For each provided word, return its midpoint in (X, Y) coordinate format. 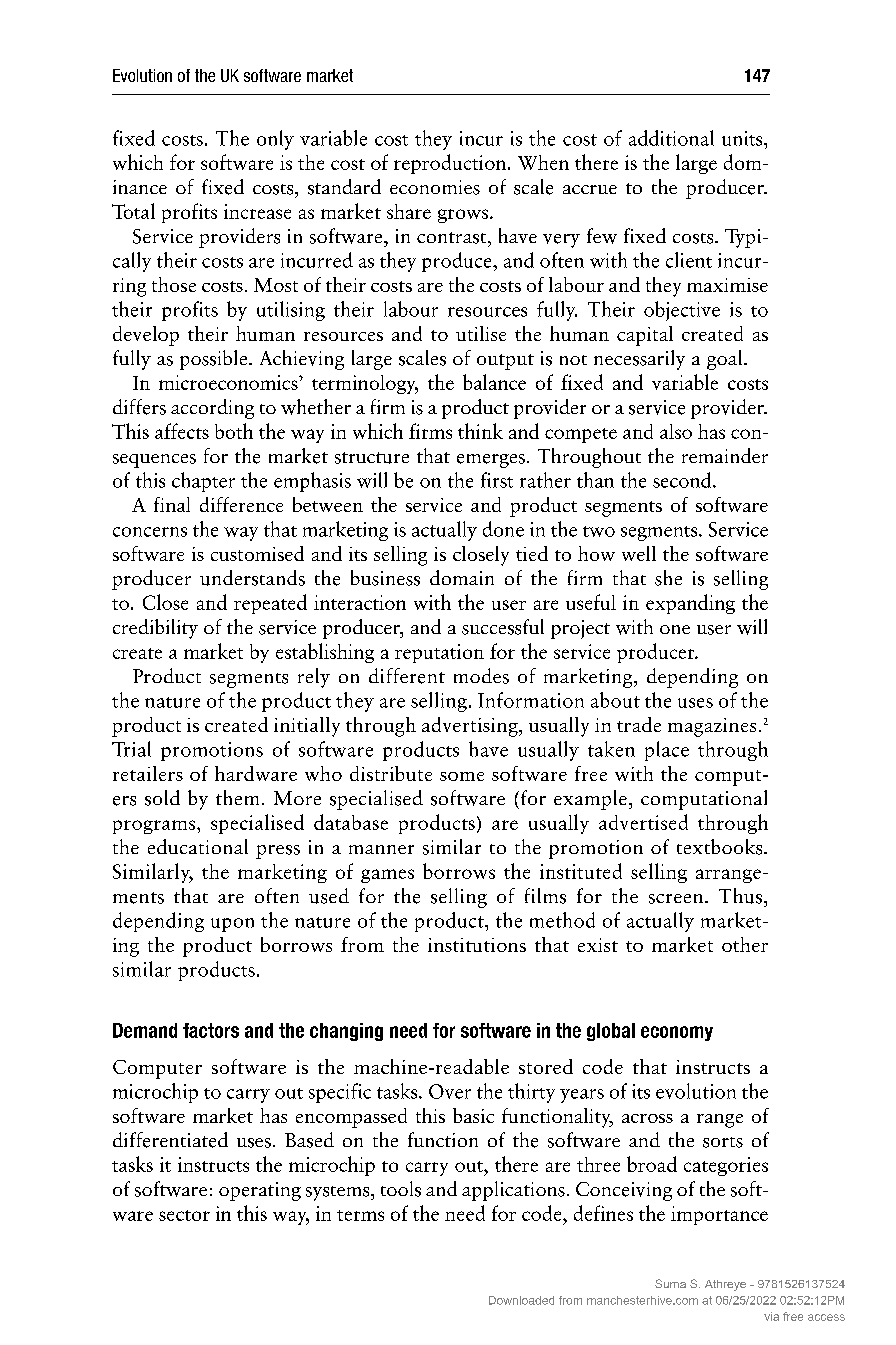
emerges (491, 461)
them (237, 797)
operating (260, 1191)
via (771, 1316)
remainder (725, 455)
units (743, 138)
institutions (477, 945)
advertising (471, 727)
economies (435, 187)
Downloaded (521, 1300)
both (234, 431)
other (745, 944)
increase (257, 211)
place (667, 751)
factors (211, 1030)
